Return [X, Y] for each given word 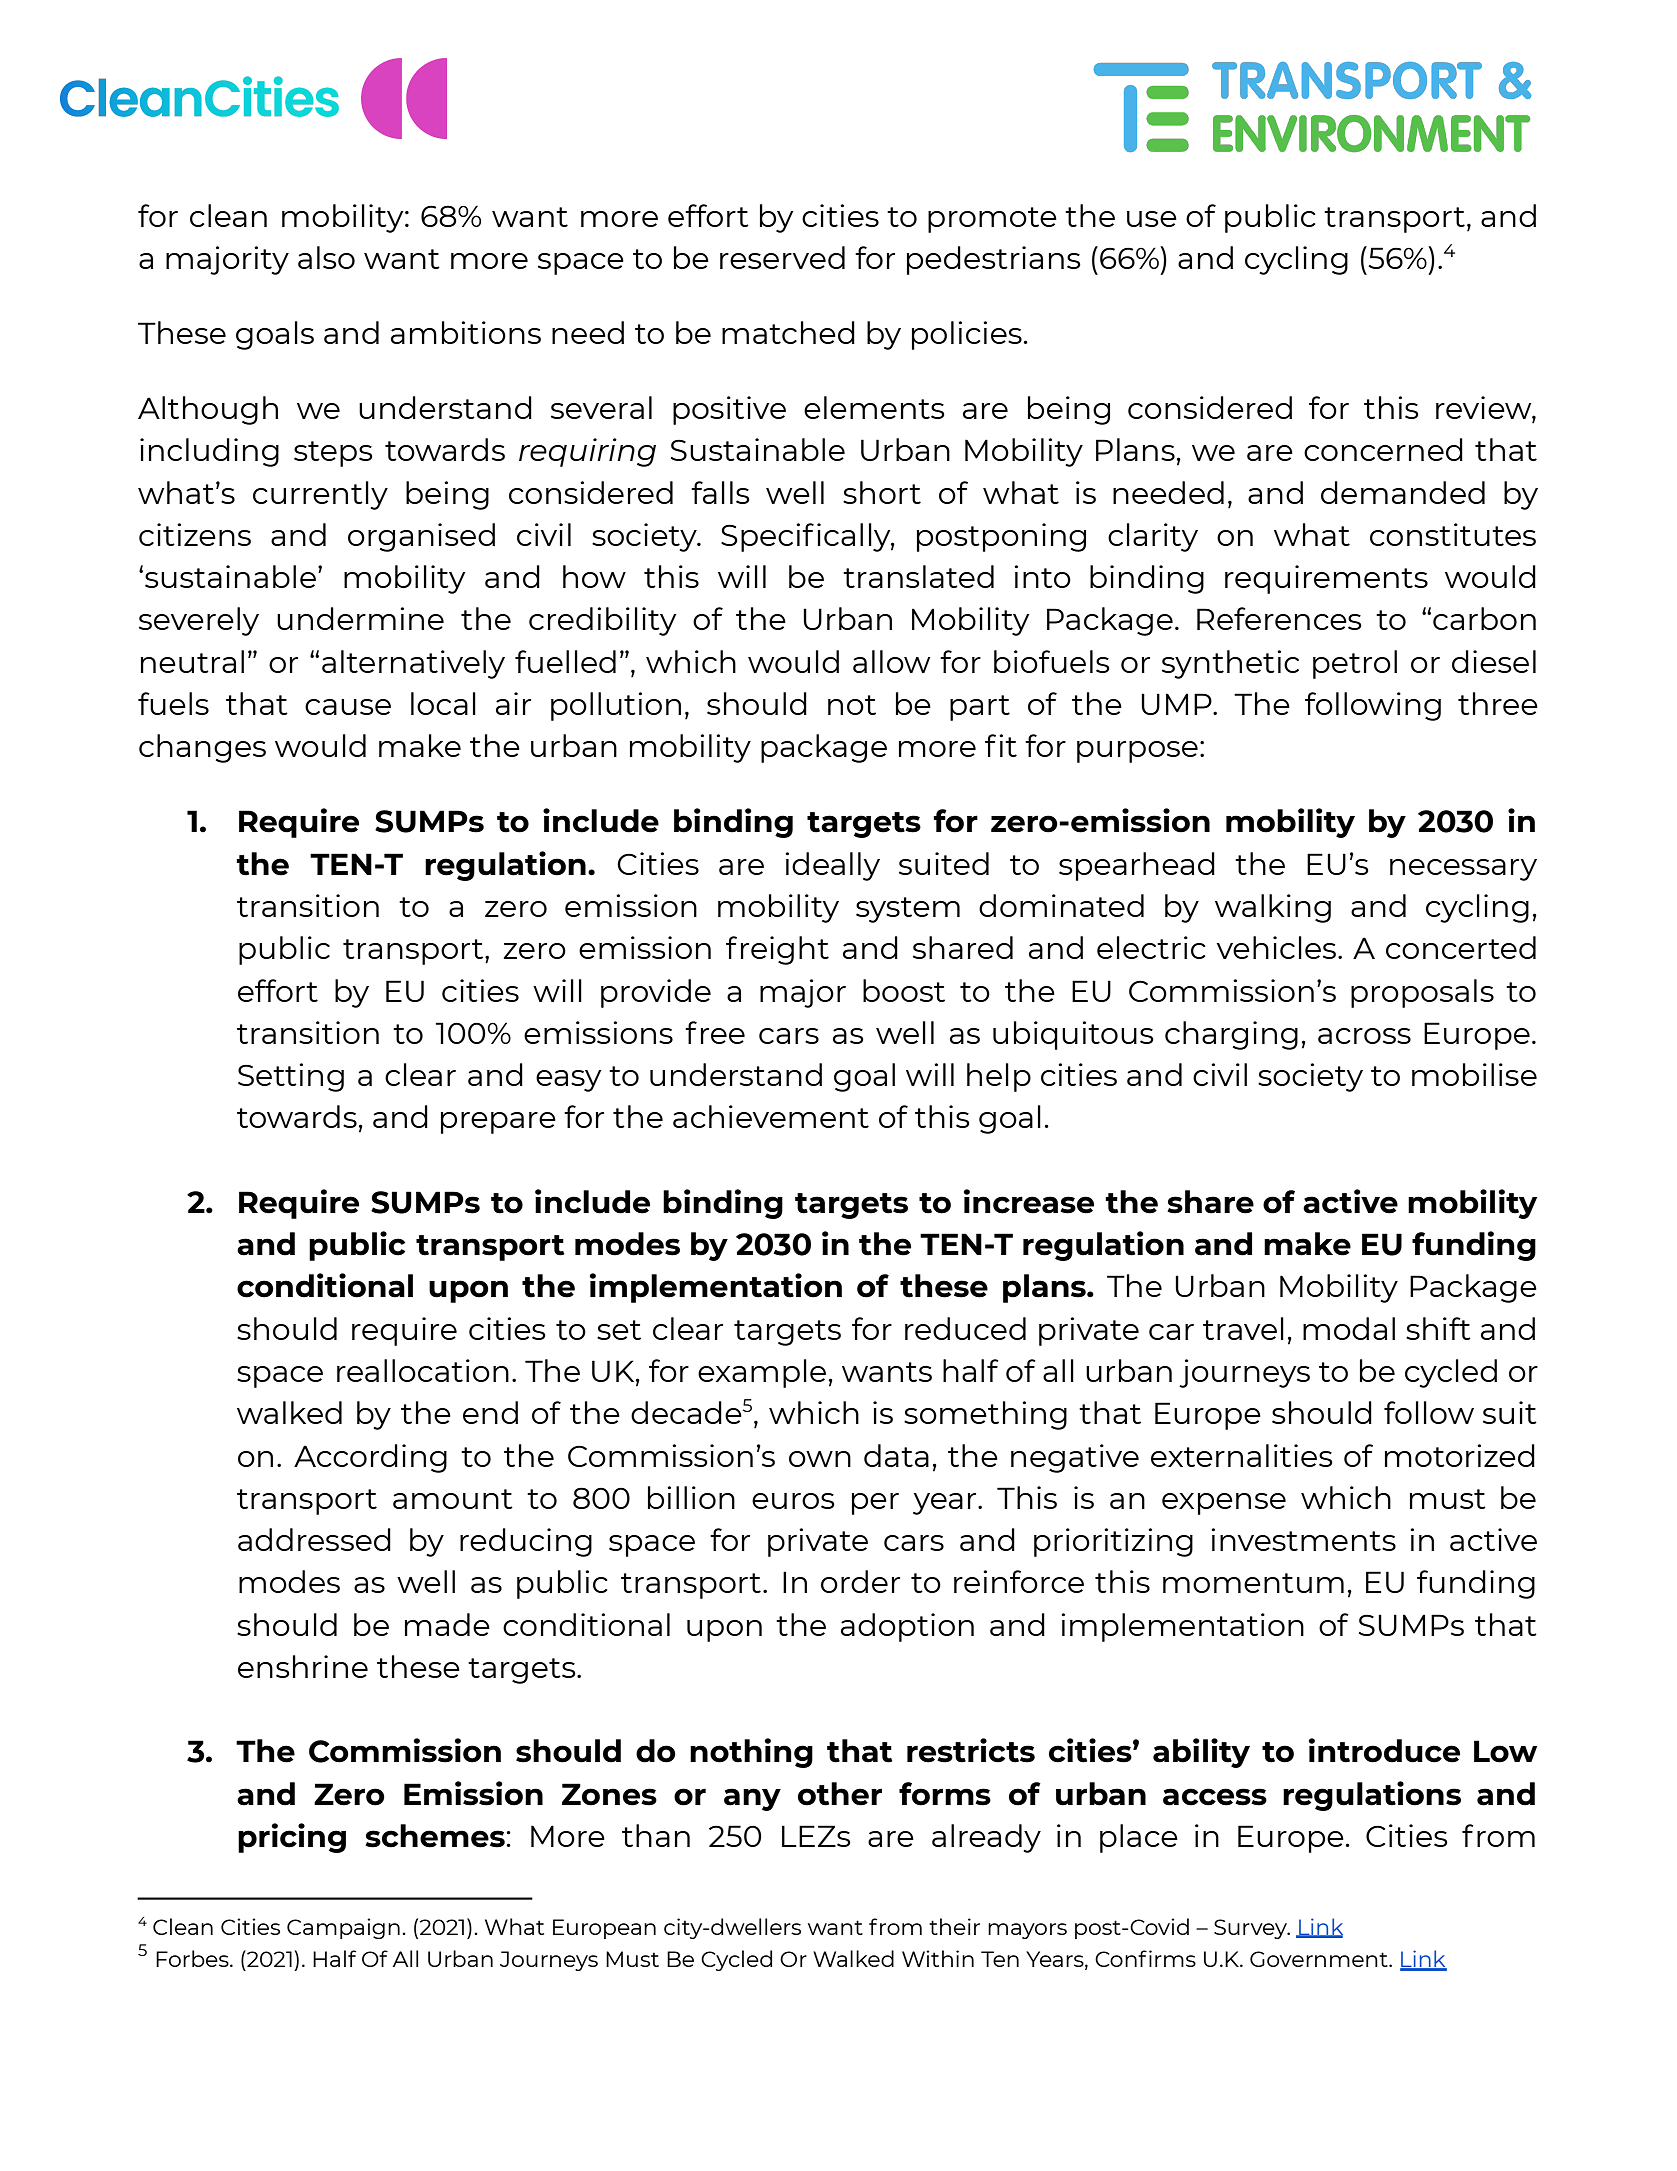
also [326, 257]
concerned [1383, 449]
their [954, 1926]
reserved [782, 257]
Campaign [343, 1928]
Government [1320, 1959]
